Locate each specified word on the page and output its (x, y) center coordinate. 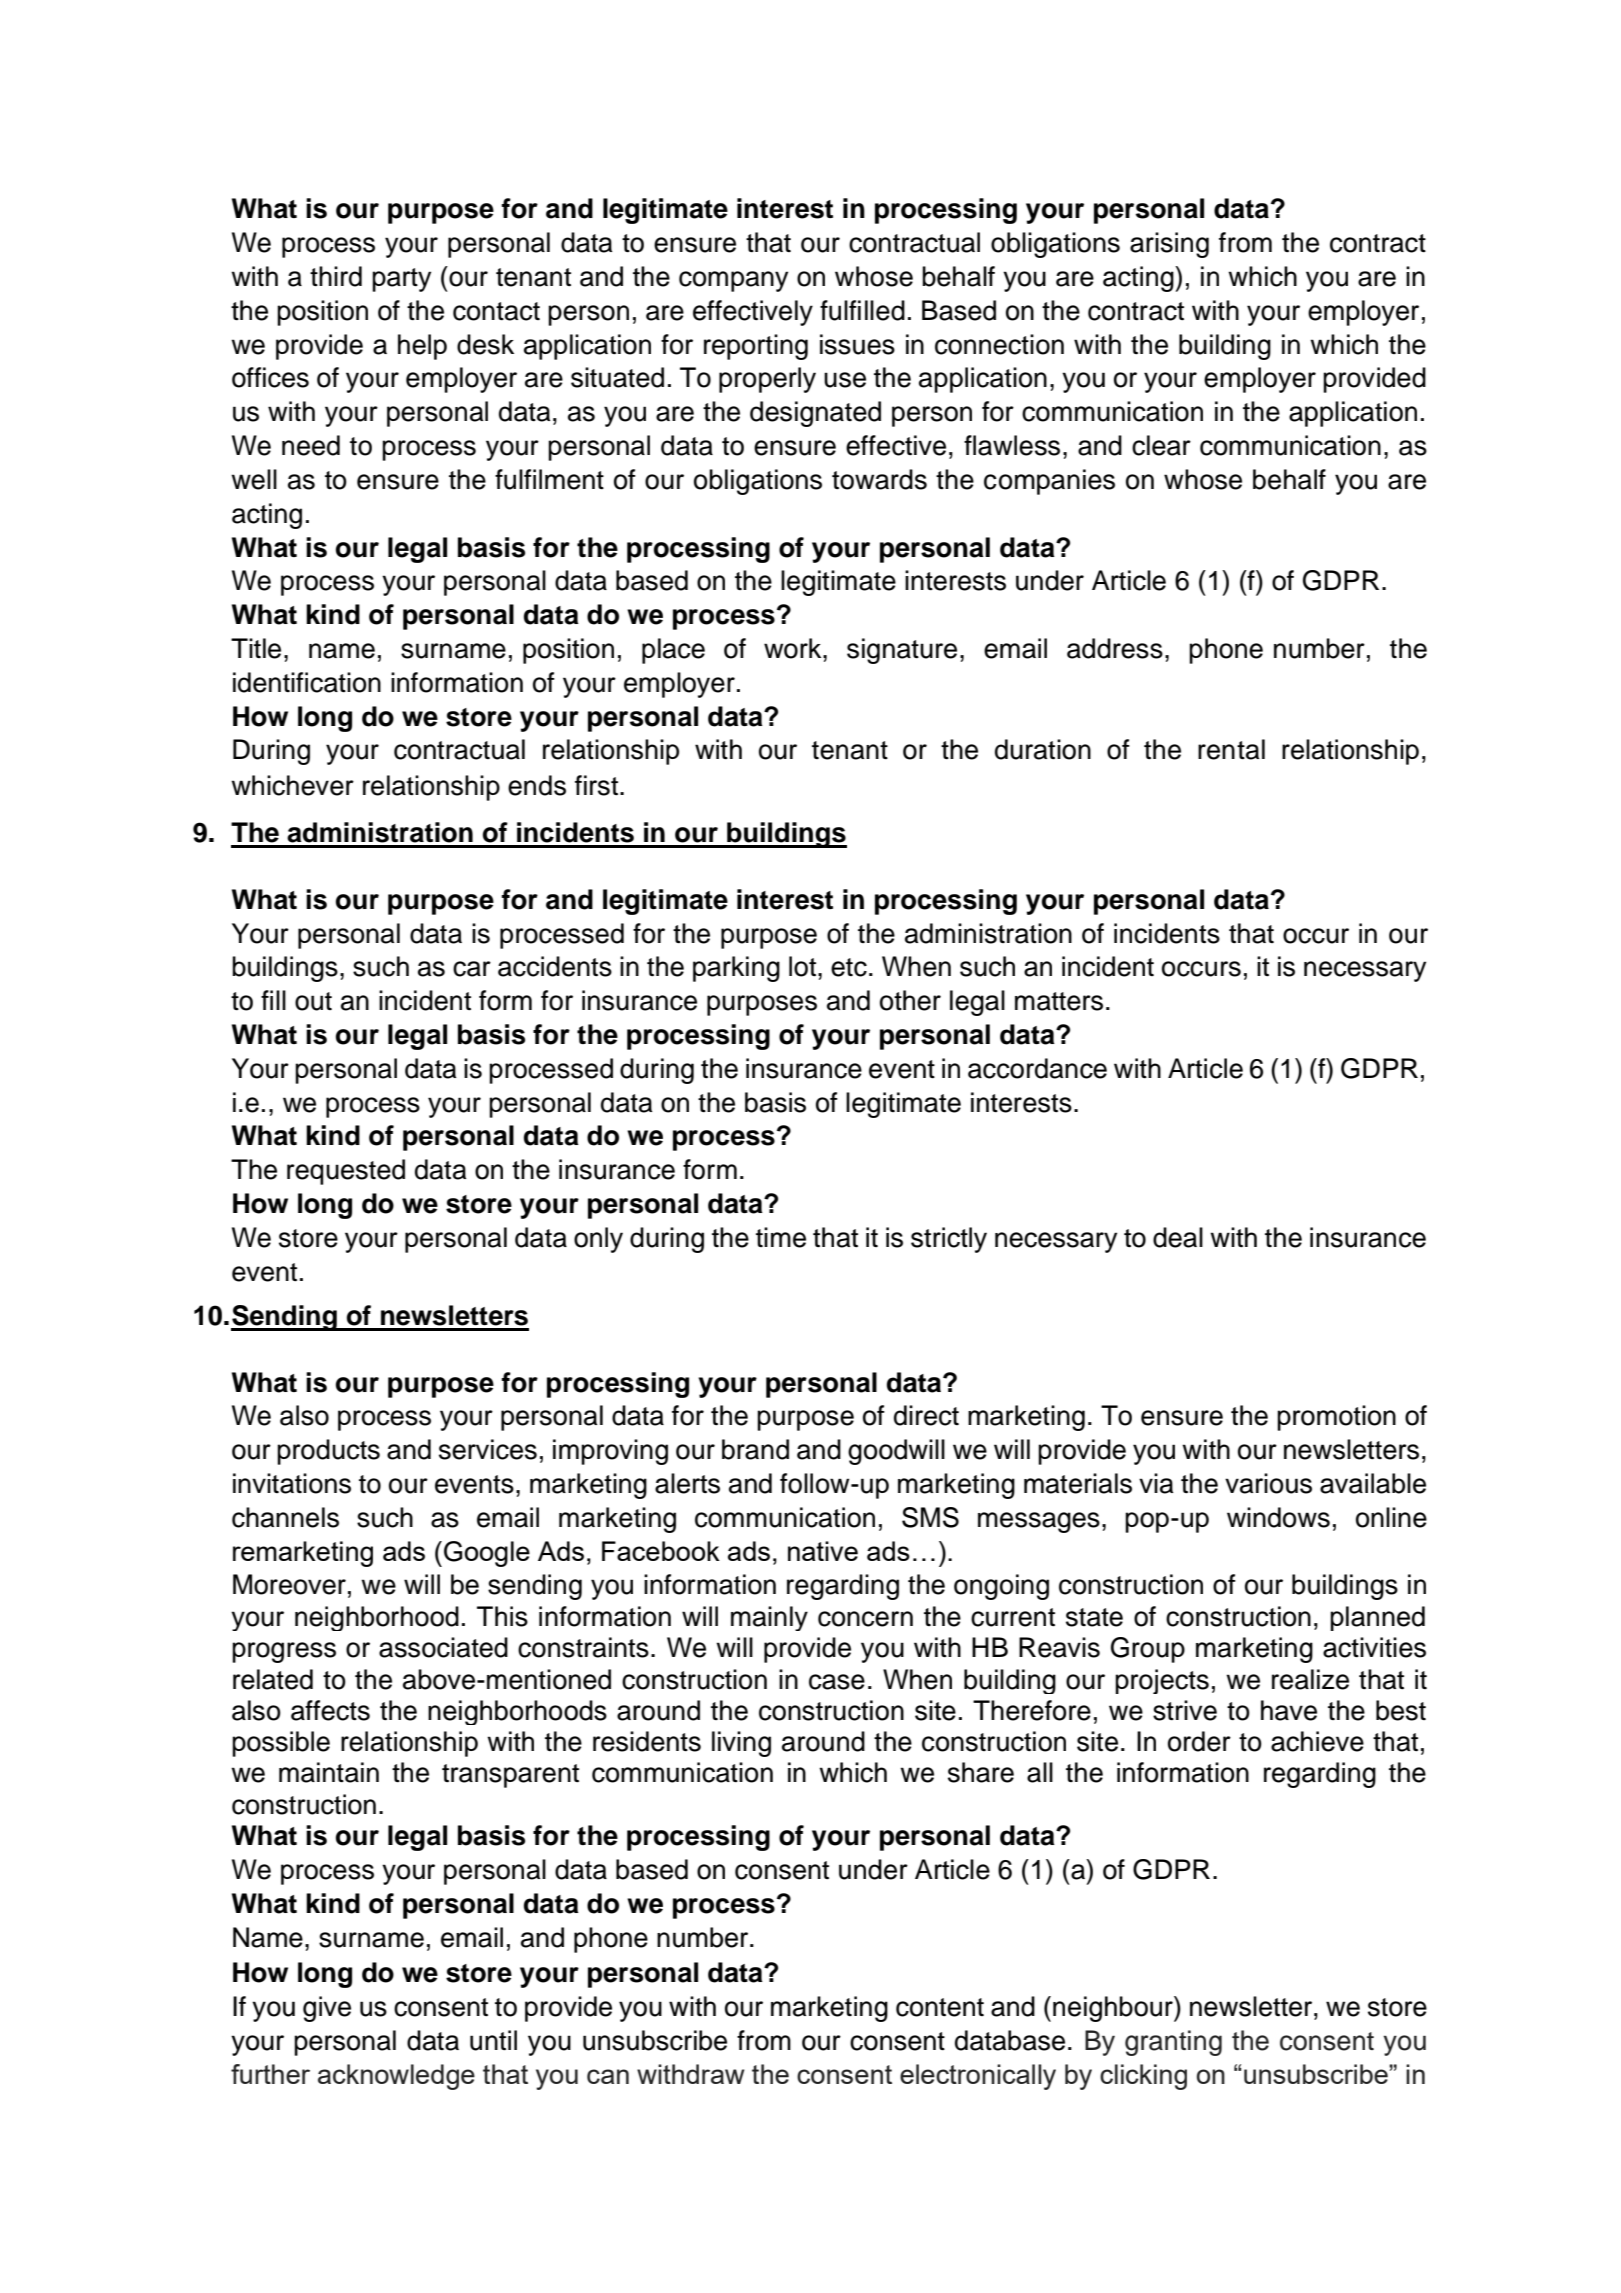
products (328, 1452)
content (940, 2007)
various (1268, 1483)
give (327, 2009)
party (401, 280)
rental (1231, 749)
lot (802, 966)
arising (1169, 245)
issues (857, 344)
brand (755, 1449)
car (472, 969)
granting (1173, 2043)
